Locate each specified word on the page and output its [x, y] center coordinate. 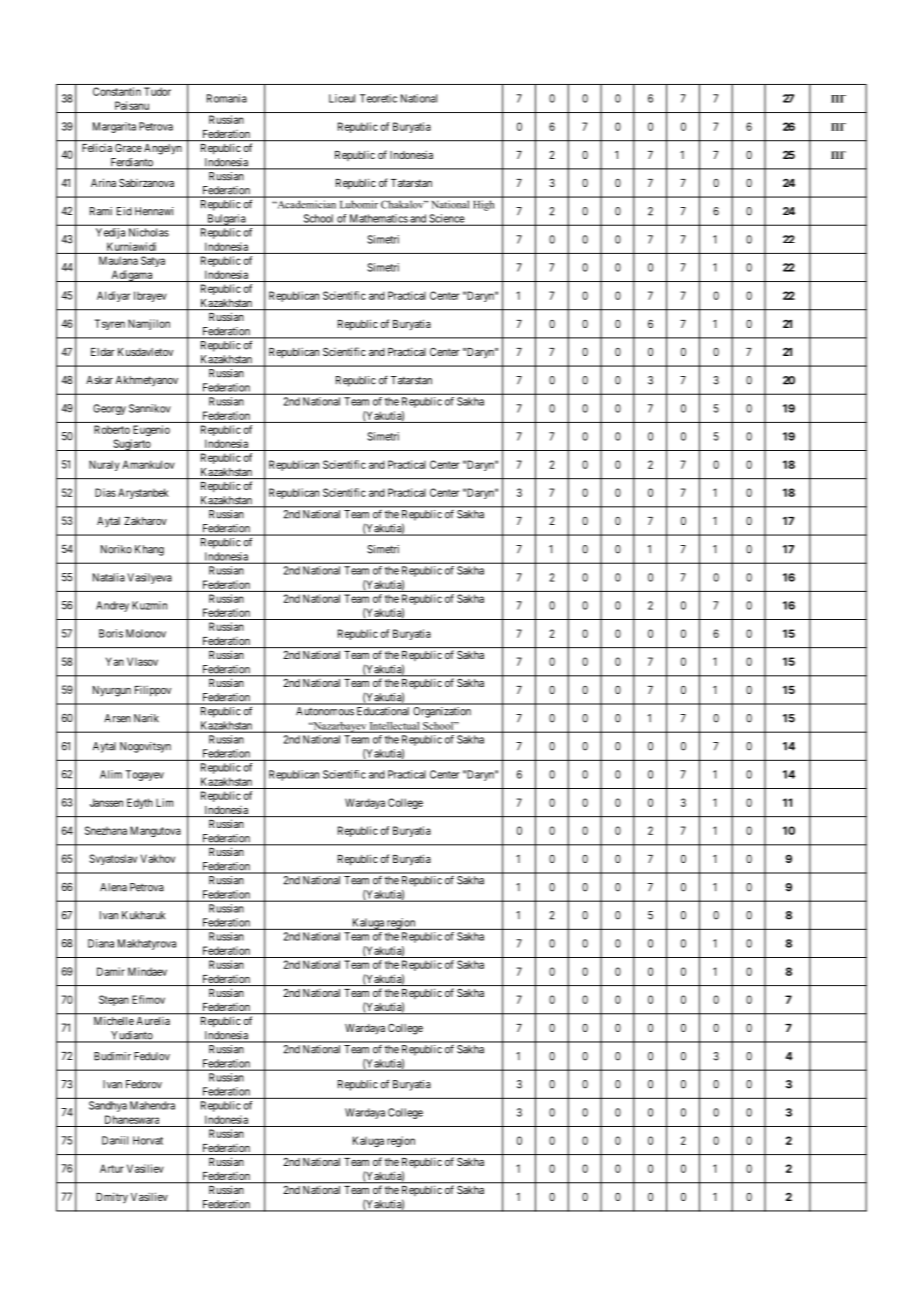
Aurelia [153, 1021]
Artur [112, 1168]
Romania [227, 98]
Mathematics [378, 219]
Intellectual [395, 727]
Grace [128, 148]
